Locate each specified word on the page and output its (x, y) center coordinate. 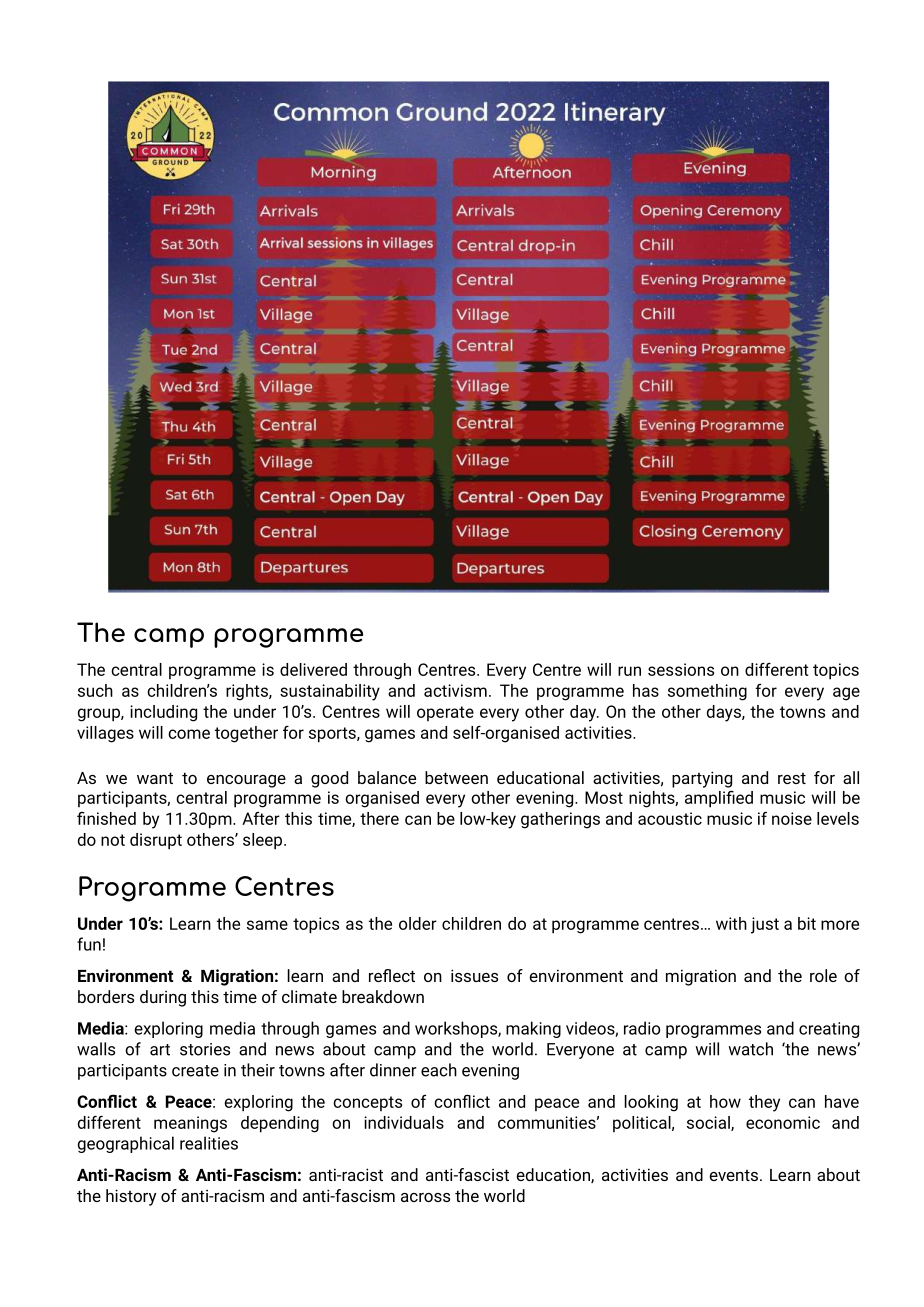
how (725, 1101)
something (707, 692)
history (131, 1197)
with (731, 923)
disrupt (156, 841)
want (155, 778)
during (163, 998)
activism (455, 690)
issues (474, 975)
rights (248, 692)
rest (792, 778)
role (823, 975)
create (195, 1071)
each (439, 1070)
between (456, 777)
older (418, 923)
